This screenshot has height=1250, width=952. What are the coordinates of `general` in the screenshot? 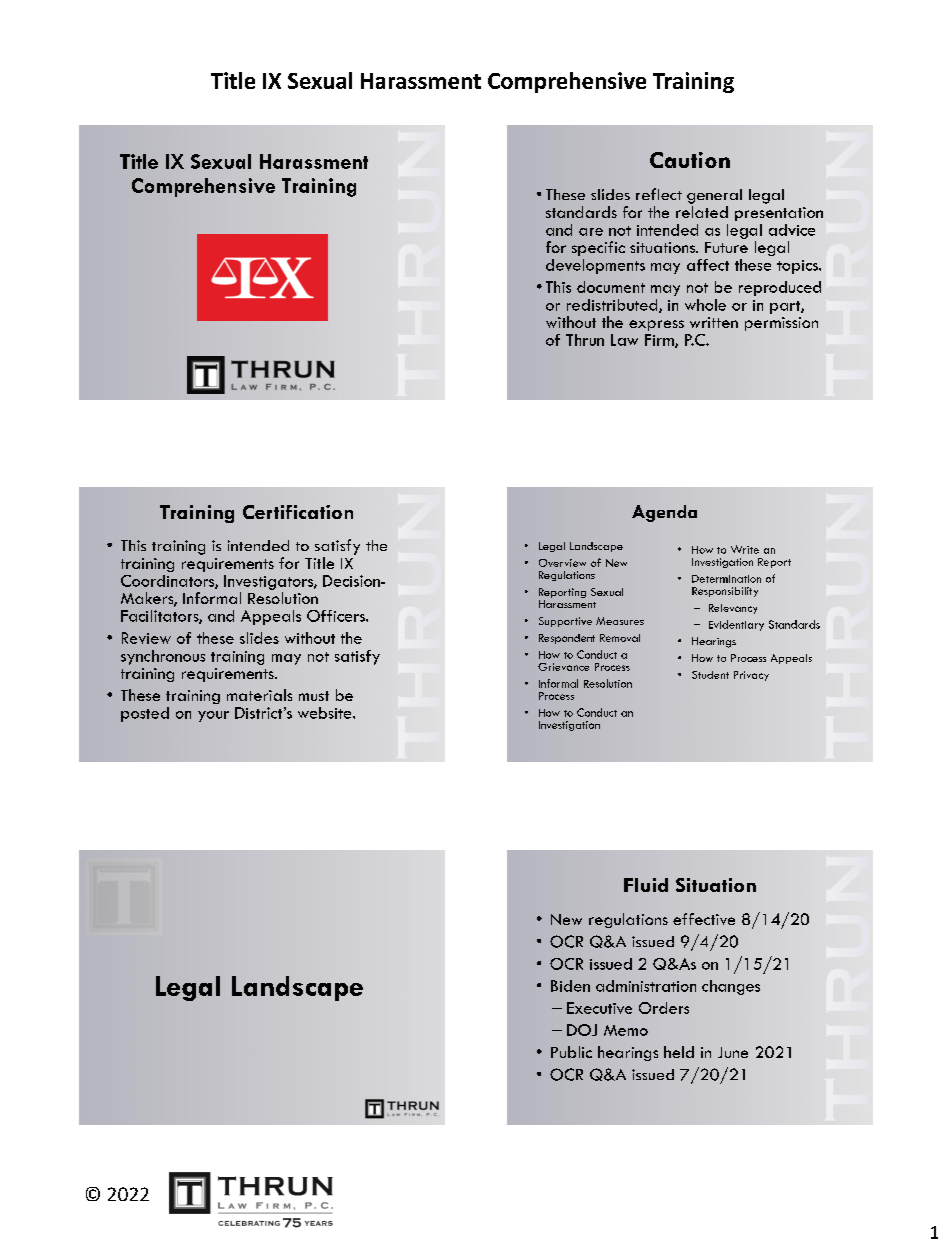 It's located at (714, 196).
